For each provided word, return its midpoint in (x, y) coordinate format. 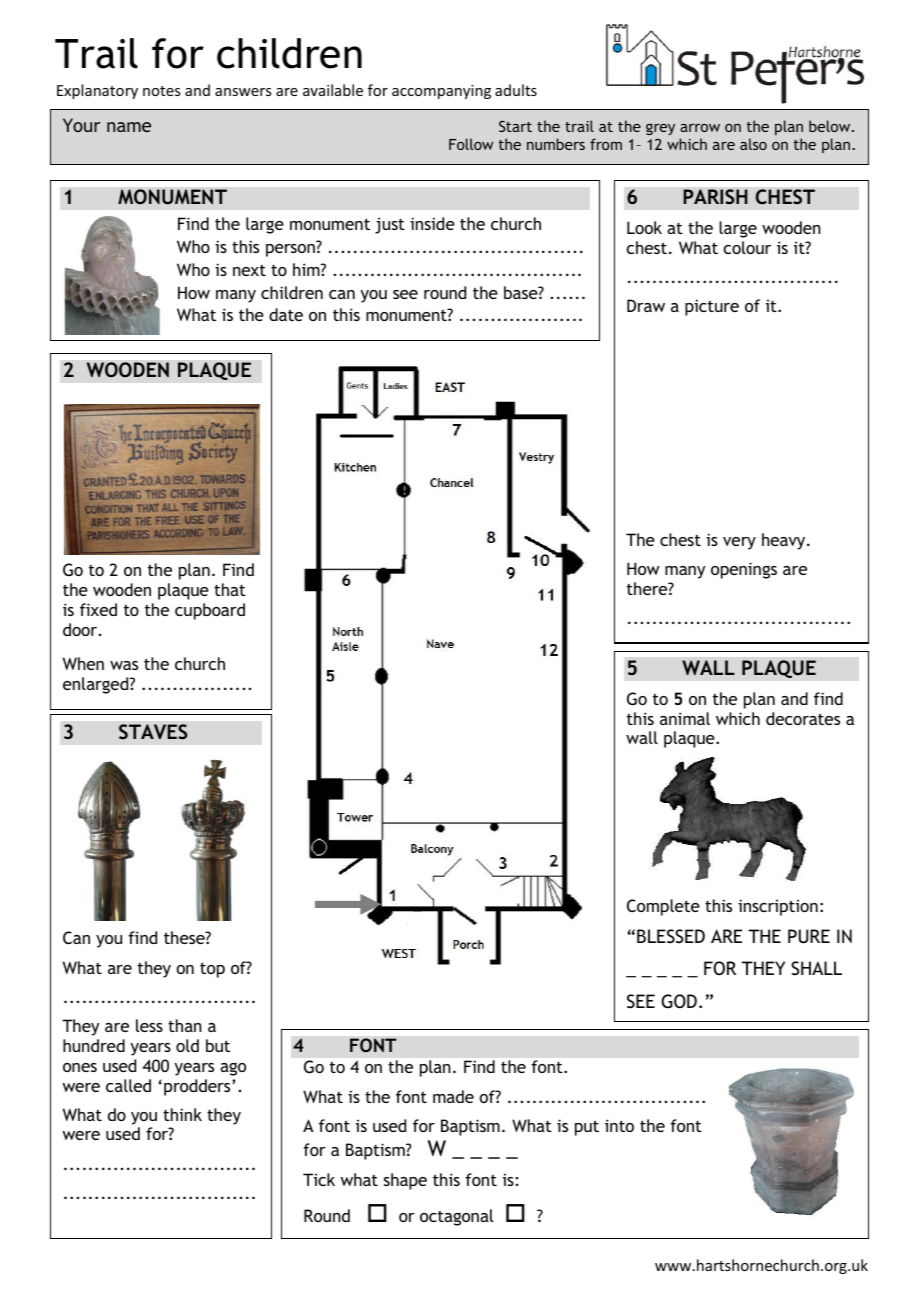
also (753, 144)
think (182, 1114)
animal (685, 718)
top (212, 970)
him (307, 269)
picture (712, 307)
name (129, 127)
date (286, 314)
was (124, 665)
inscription (778, 907)
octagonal (456, 1217)
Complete (663, 907)
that (230, 589)
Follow (471, 144)
